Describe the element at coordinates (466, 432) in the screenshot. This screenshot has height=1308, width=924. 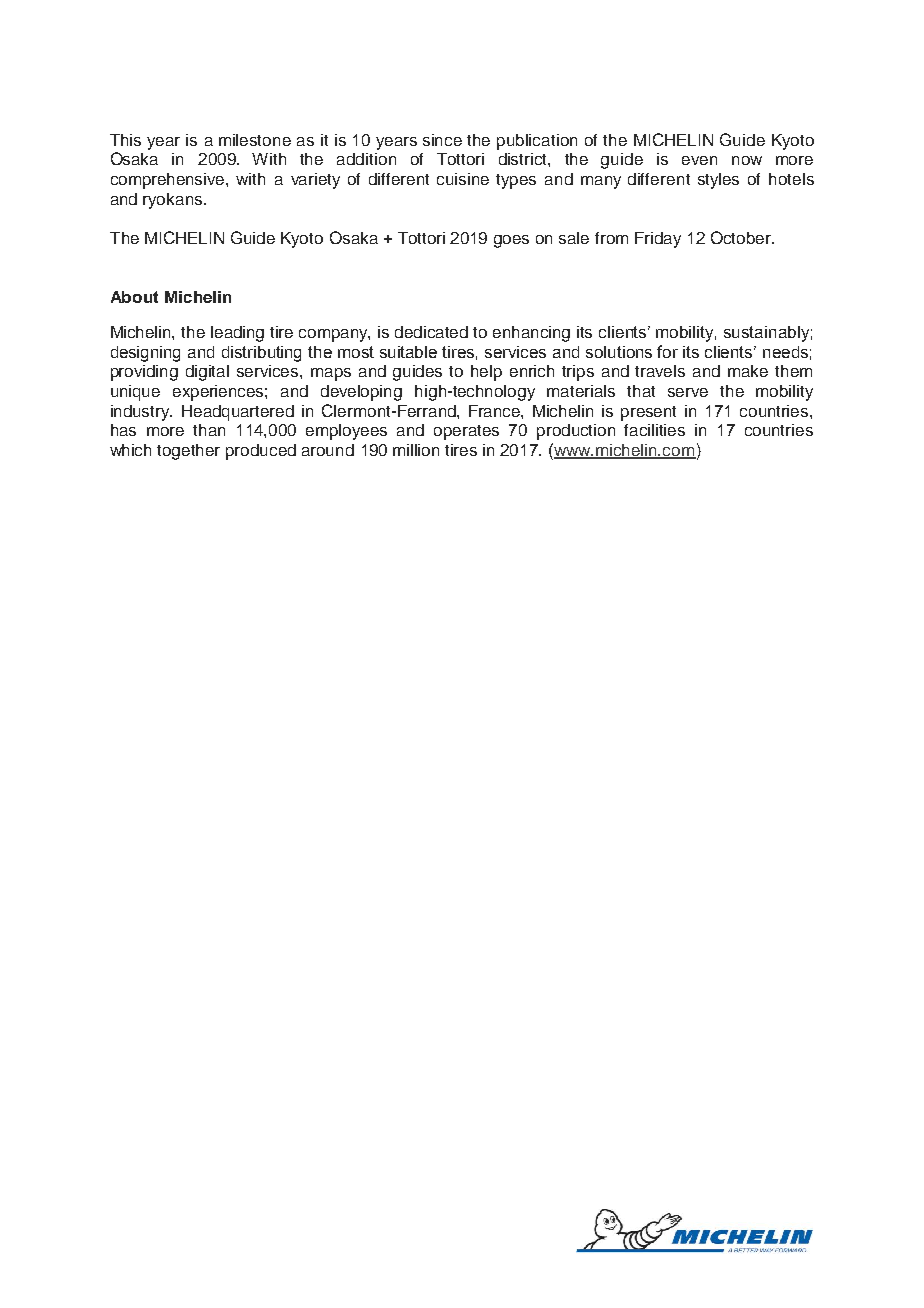
I see `operates` at that location.
